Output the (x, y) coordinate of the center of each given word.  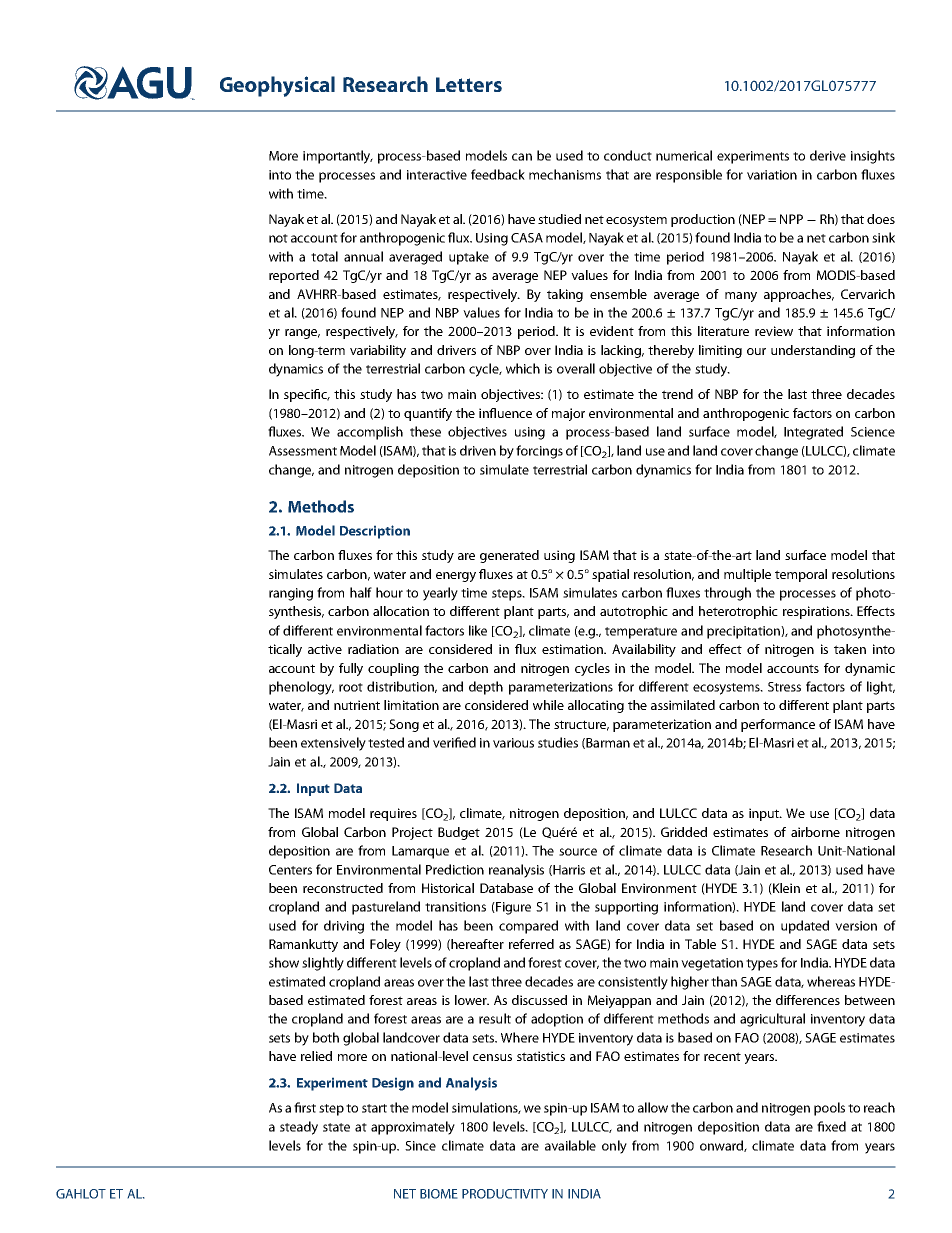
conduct (628, 155)
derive (828, 155)
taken (850, 649)
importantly (338, 157)
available (570, 1145)
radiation (373, 649)
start (374, 1108)
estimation (573, 649)
